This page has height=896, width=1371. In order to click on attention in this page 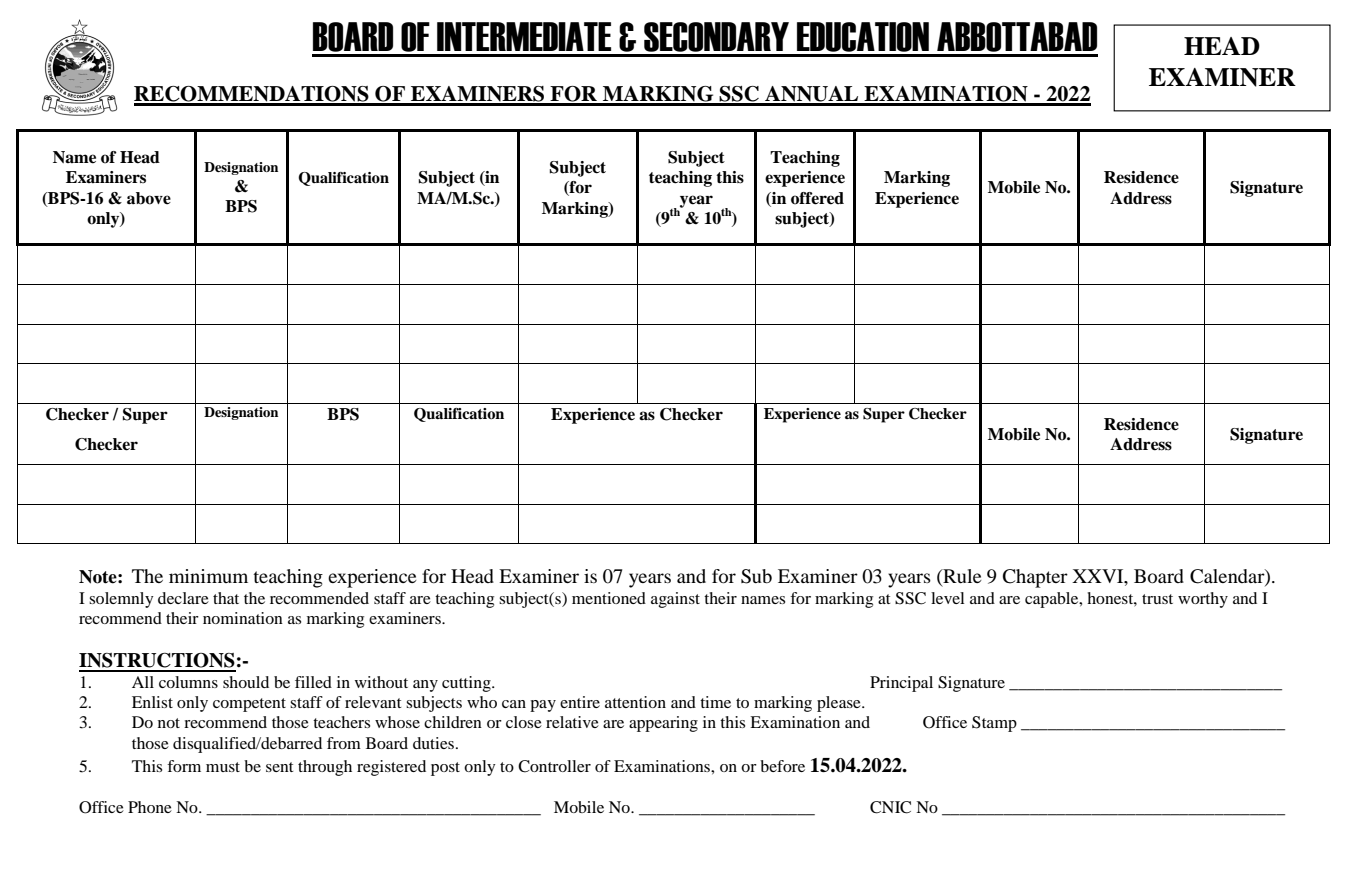, I will do `click(635, 702)`.
